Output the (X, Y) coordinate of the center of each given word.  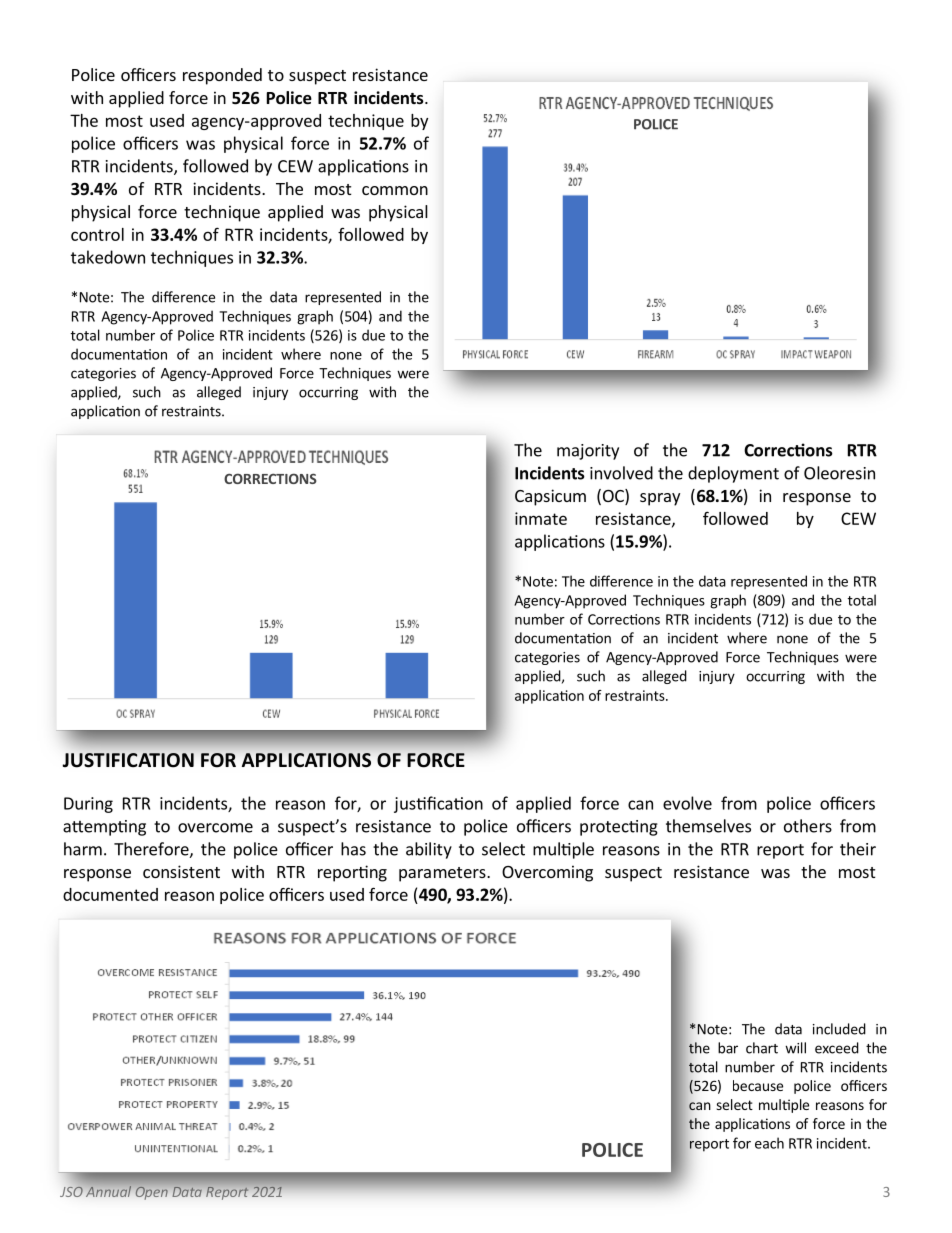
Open (152, 1193)
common (395, 190)
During (88, 805)
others (808, 826)
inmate (541, 518)
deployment (733, 474)
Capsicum (550, 497)
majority (588, 452)
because (758, 1085)
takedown (108, 257)
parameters (443, 874)
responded (222, 76)
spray (660, 499)
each (769, 1143)
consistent (181, 871)
